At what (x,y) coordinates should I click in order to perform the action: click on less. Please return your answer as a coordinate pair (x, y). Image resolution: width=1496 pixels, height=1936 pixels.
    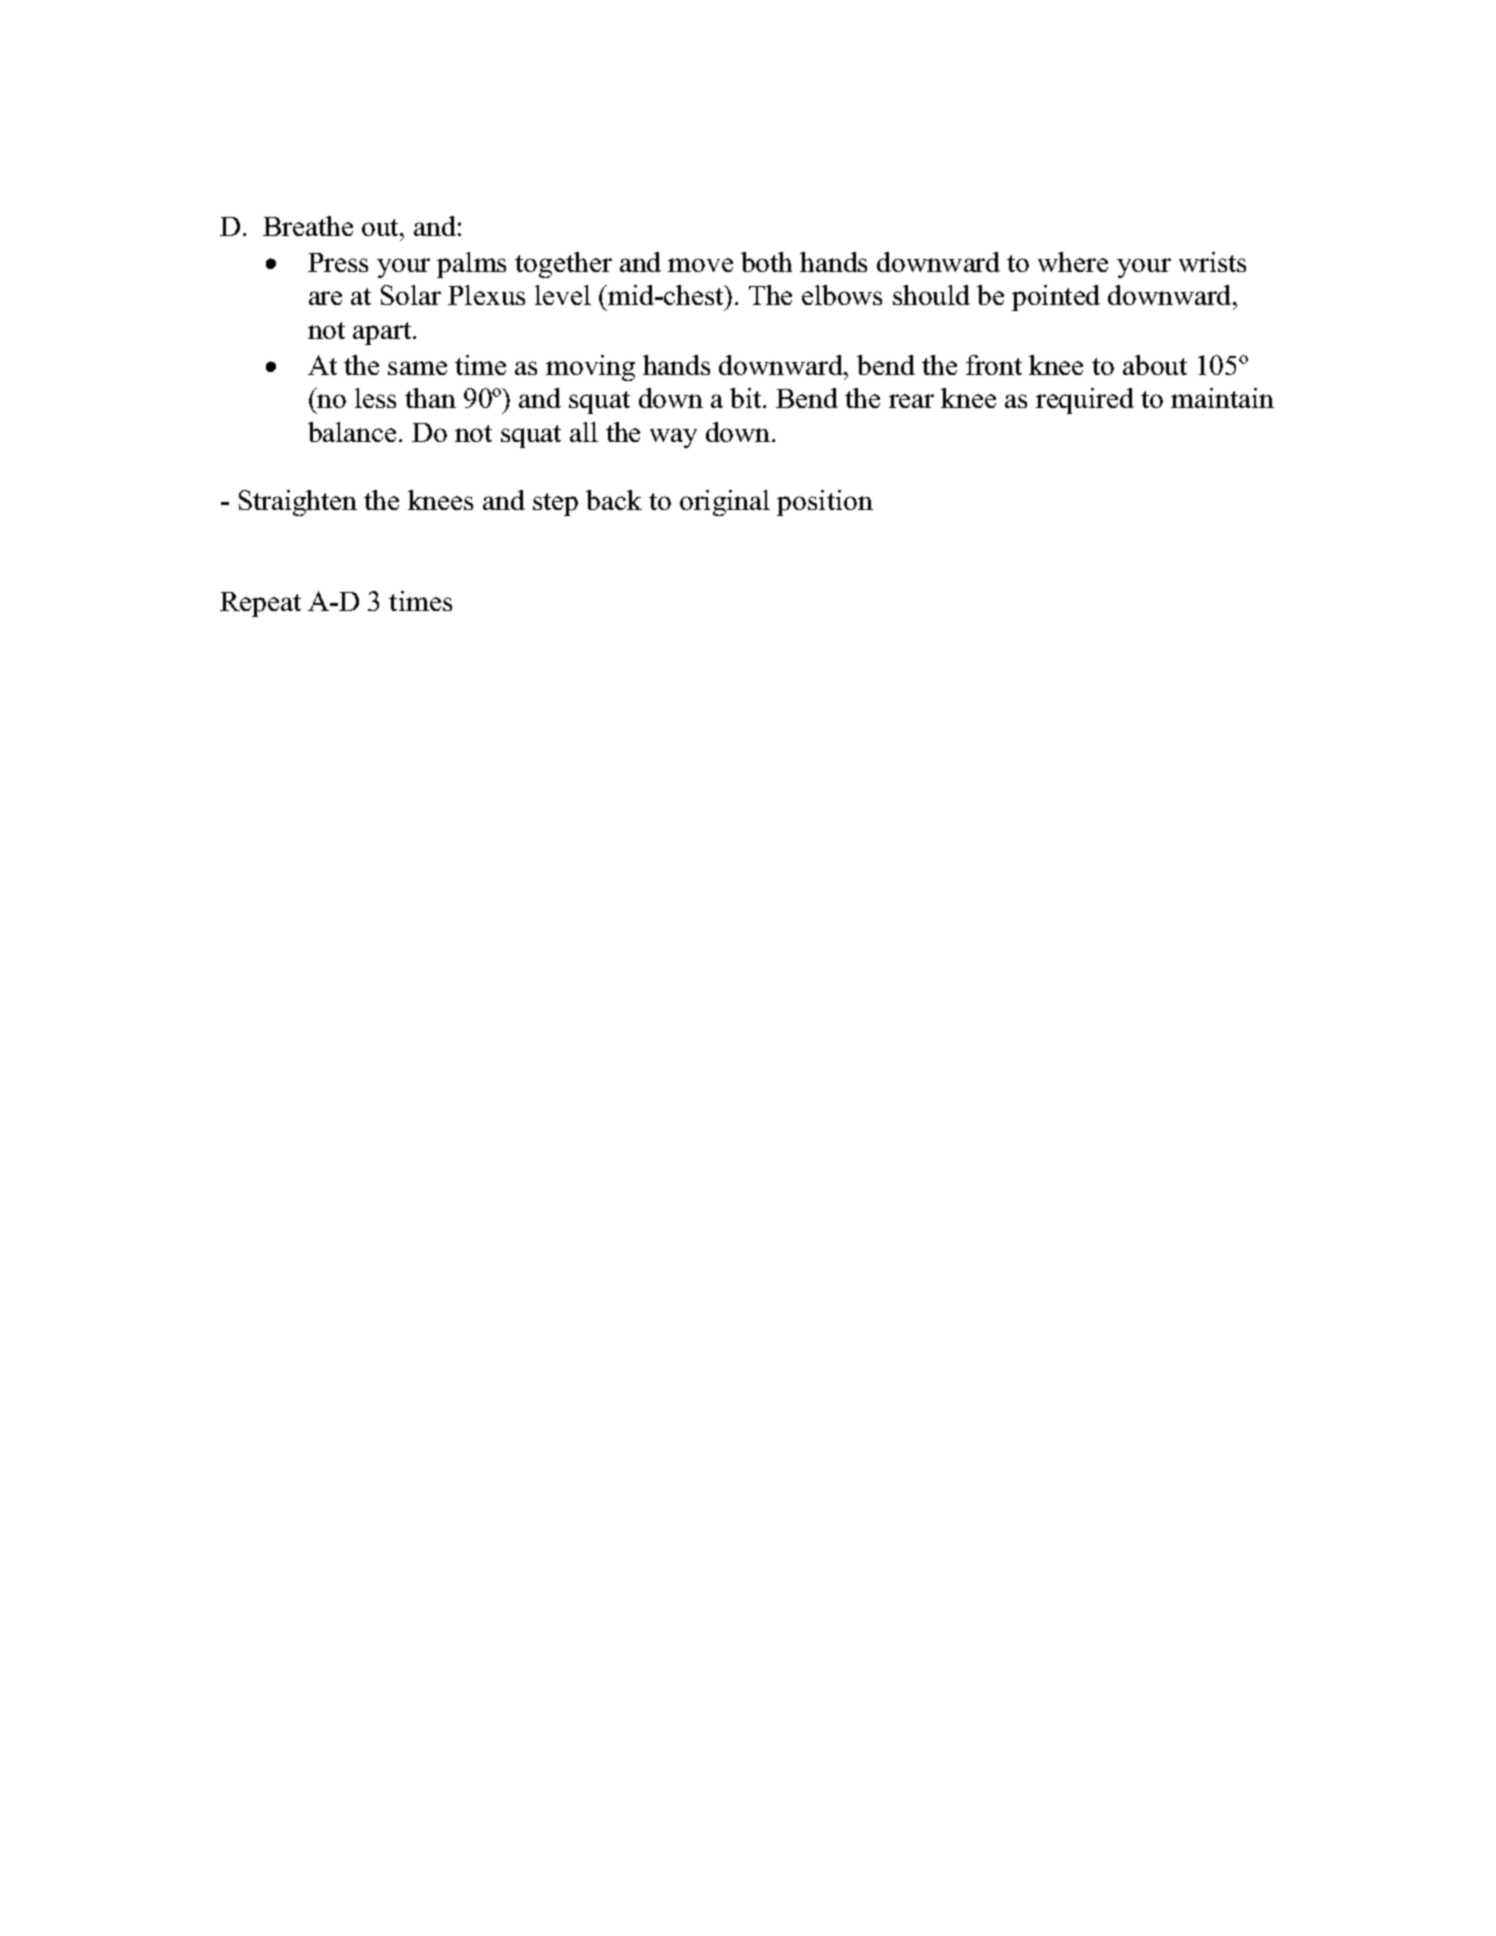
    Looking at the image, I should click on (375, 398).
